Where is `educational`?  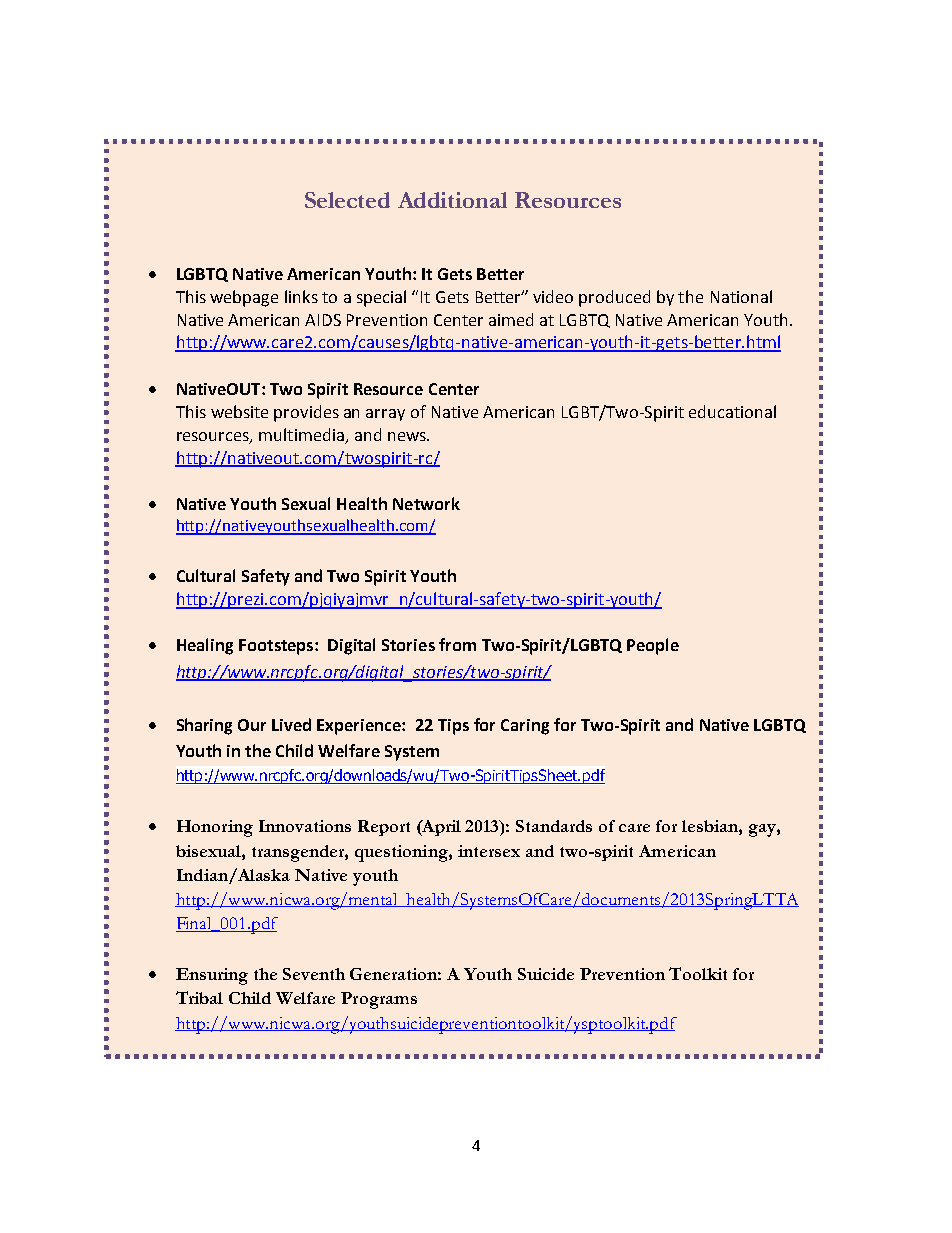 educational is located at coordinates (732, 411).
